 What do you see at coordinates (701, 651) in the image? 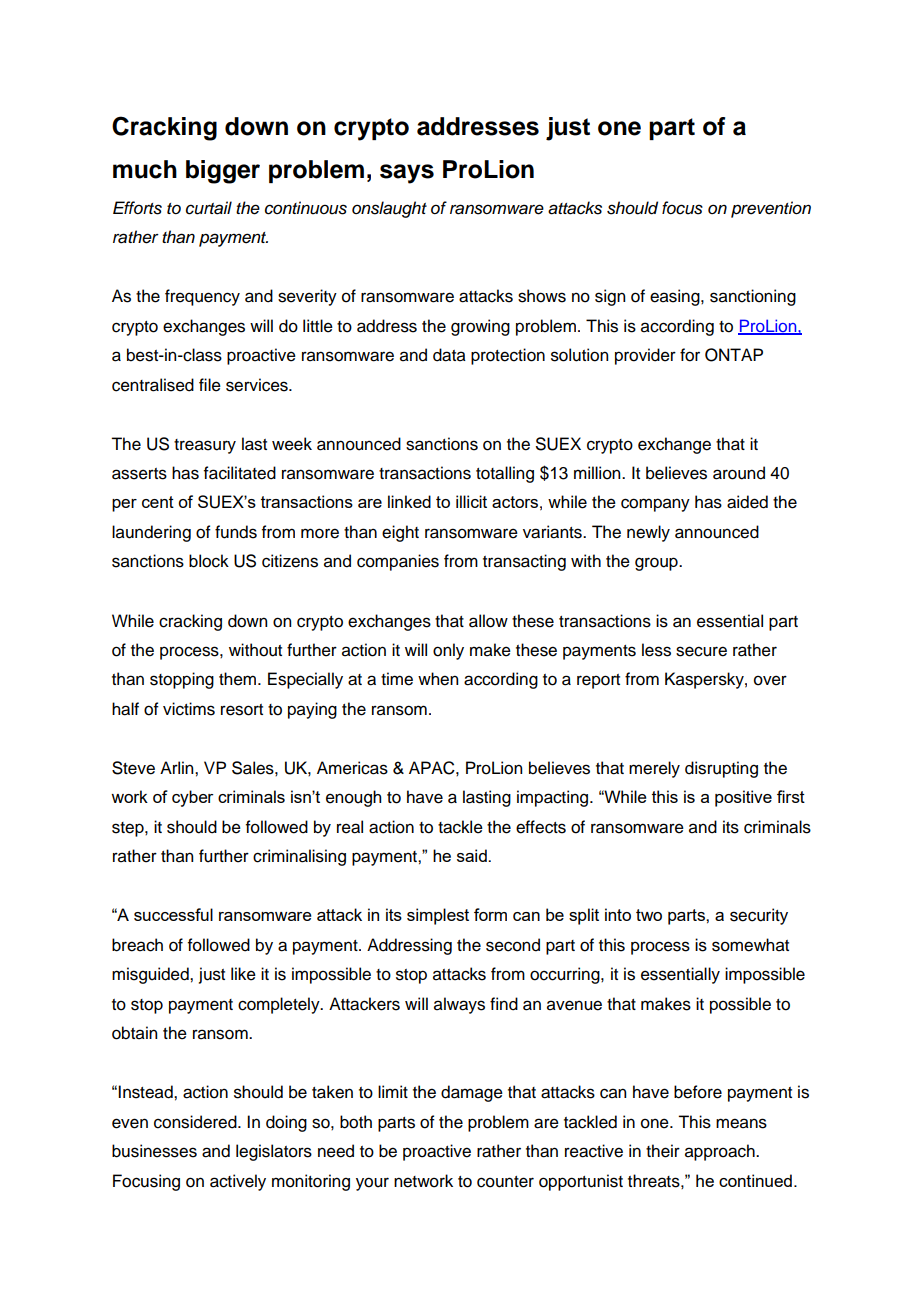
I see `secure` at bounding box center [701, 651].
